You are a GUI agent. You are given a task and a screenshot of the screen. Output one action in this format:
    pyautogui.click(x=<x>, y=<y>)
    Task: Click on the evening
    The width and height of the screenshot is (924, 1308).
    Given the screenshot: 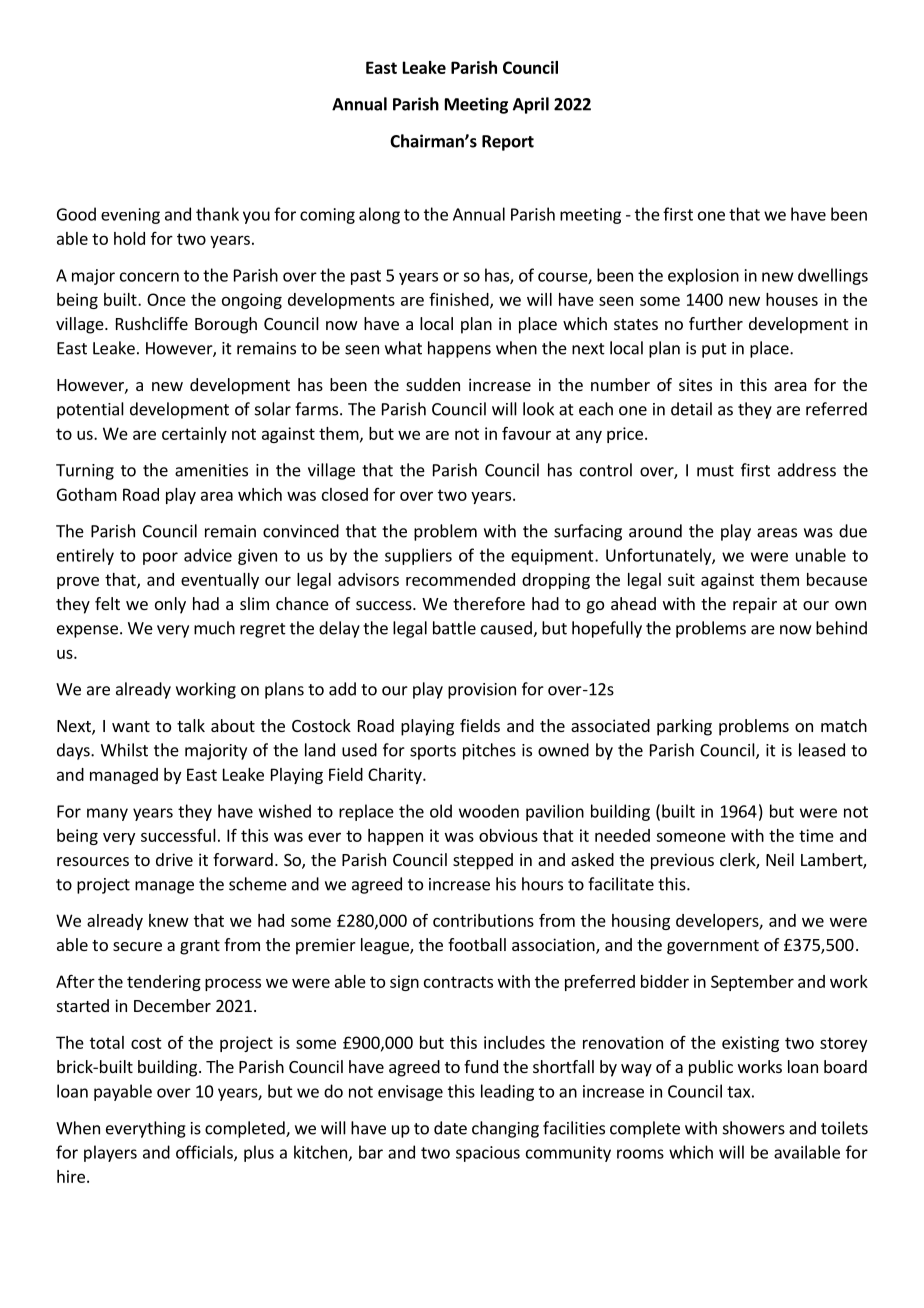 What is the action you would take?
    pyautogui.click(x=130, y=216)
